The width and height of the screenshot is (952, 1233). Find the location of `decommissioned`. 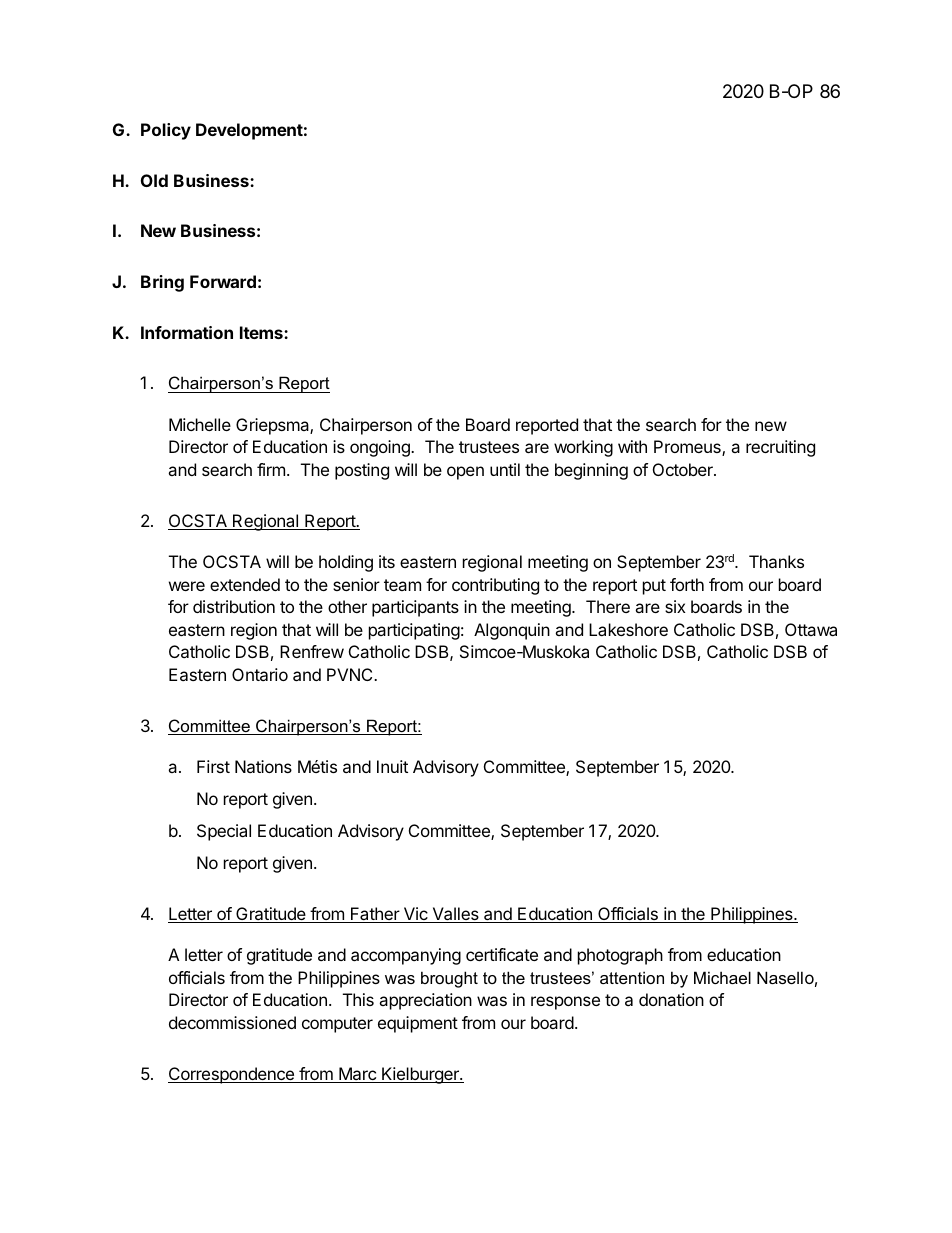

decommissioned is located at coordinates (232, 1022).
